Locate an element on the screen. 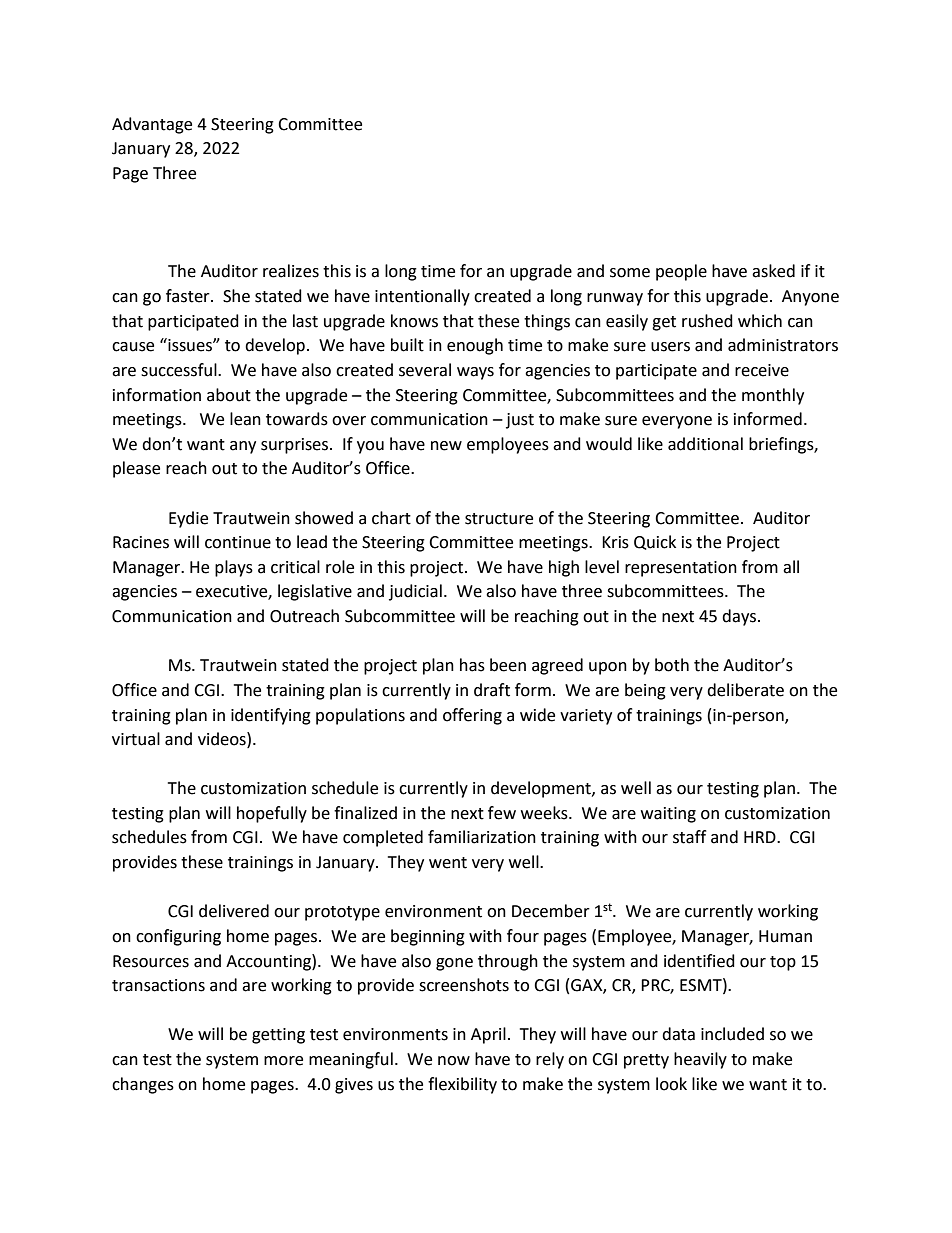  HRD is located at coordinates (761, 837).
